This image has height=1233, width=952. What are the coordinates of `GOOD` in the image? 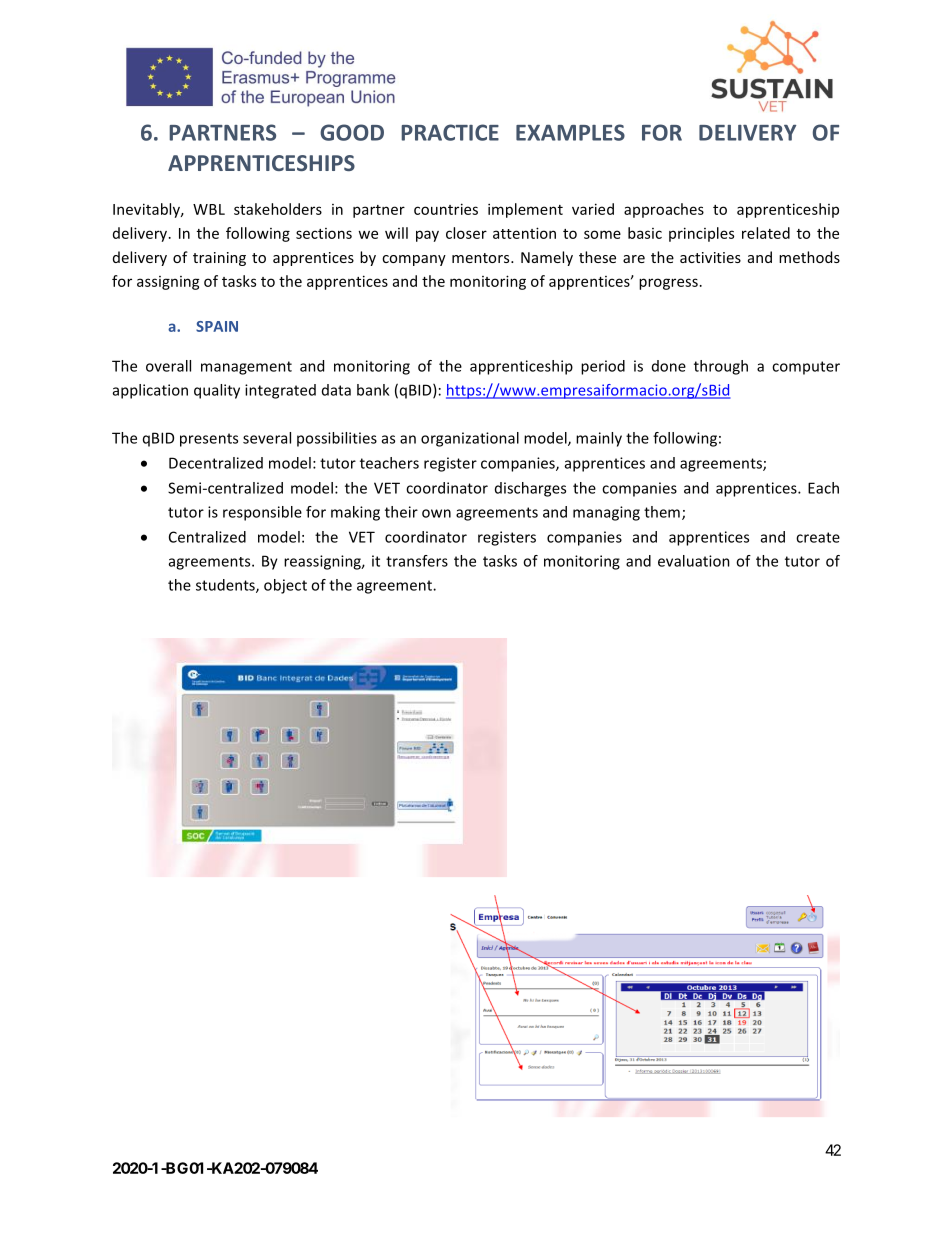 It's located at (352, 132).
